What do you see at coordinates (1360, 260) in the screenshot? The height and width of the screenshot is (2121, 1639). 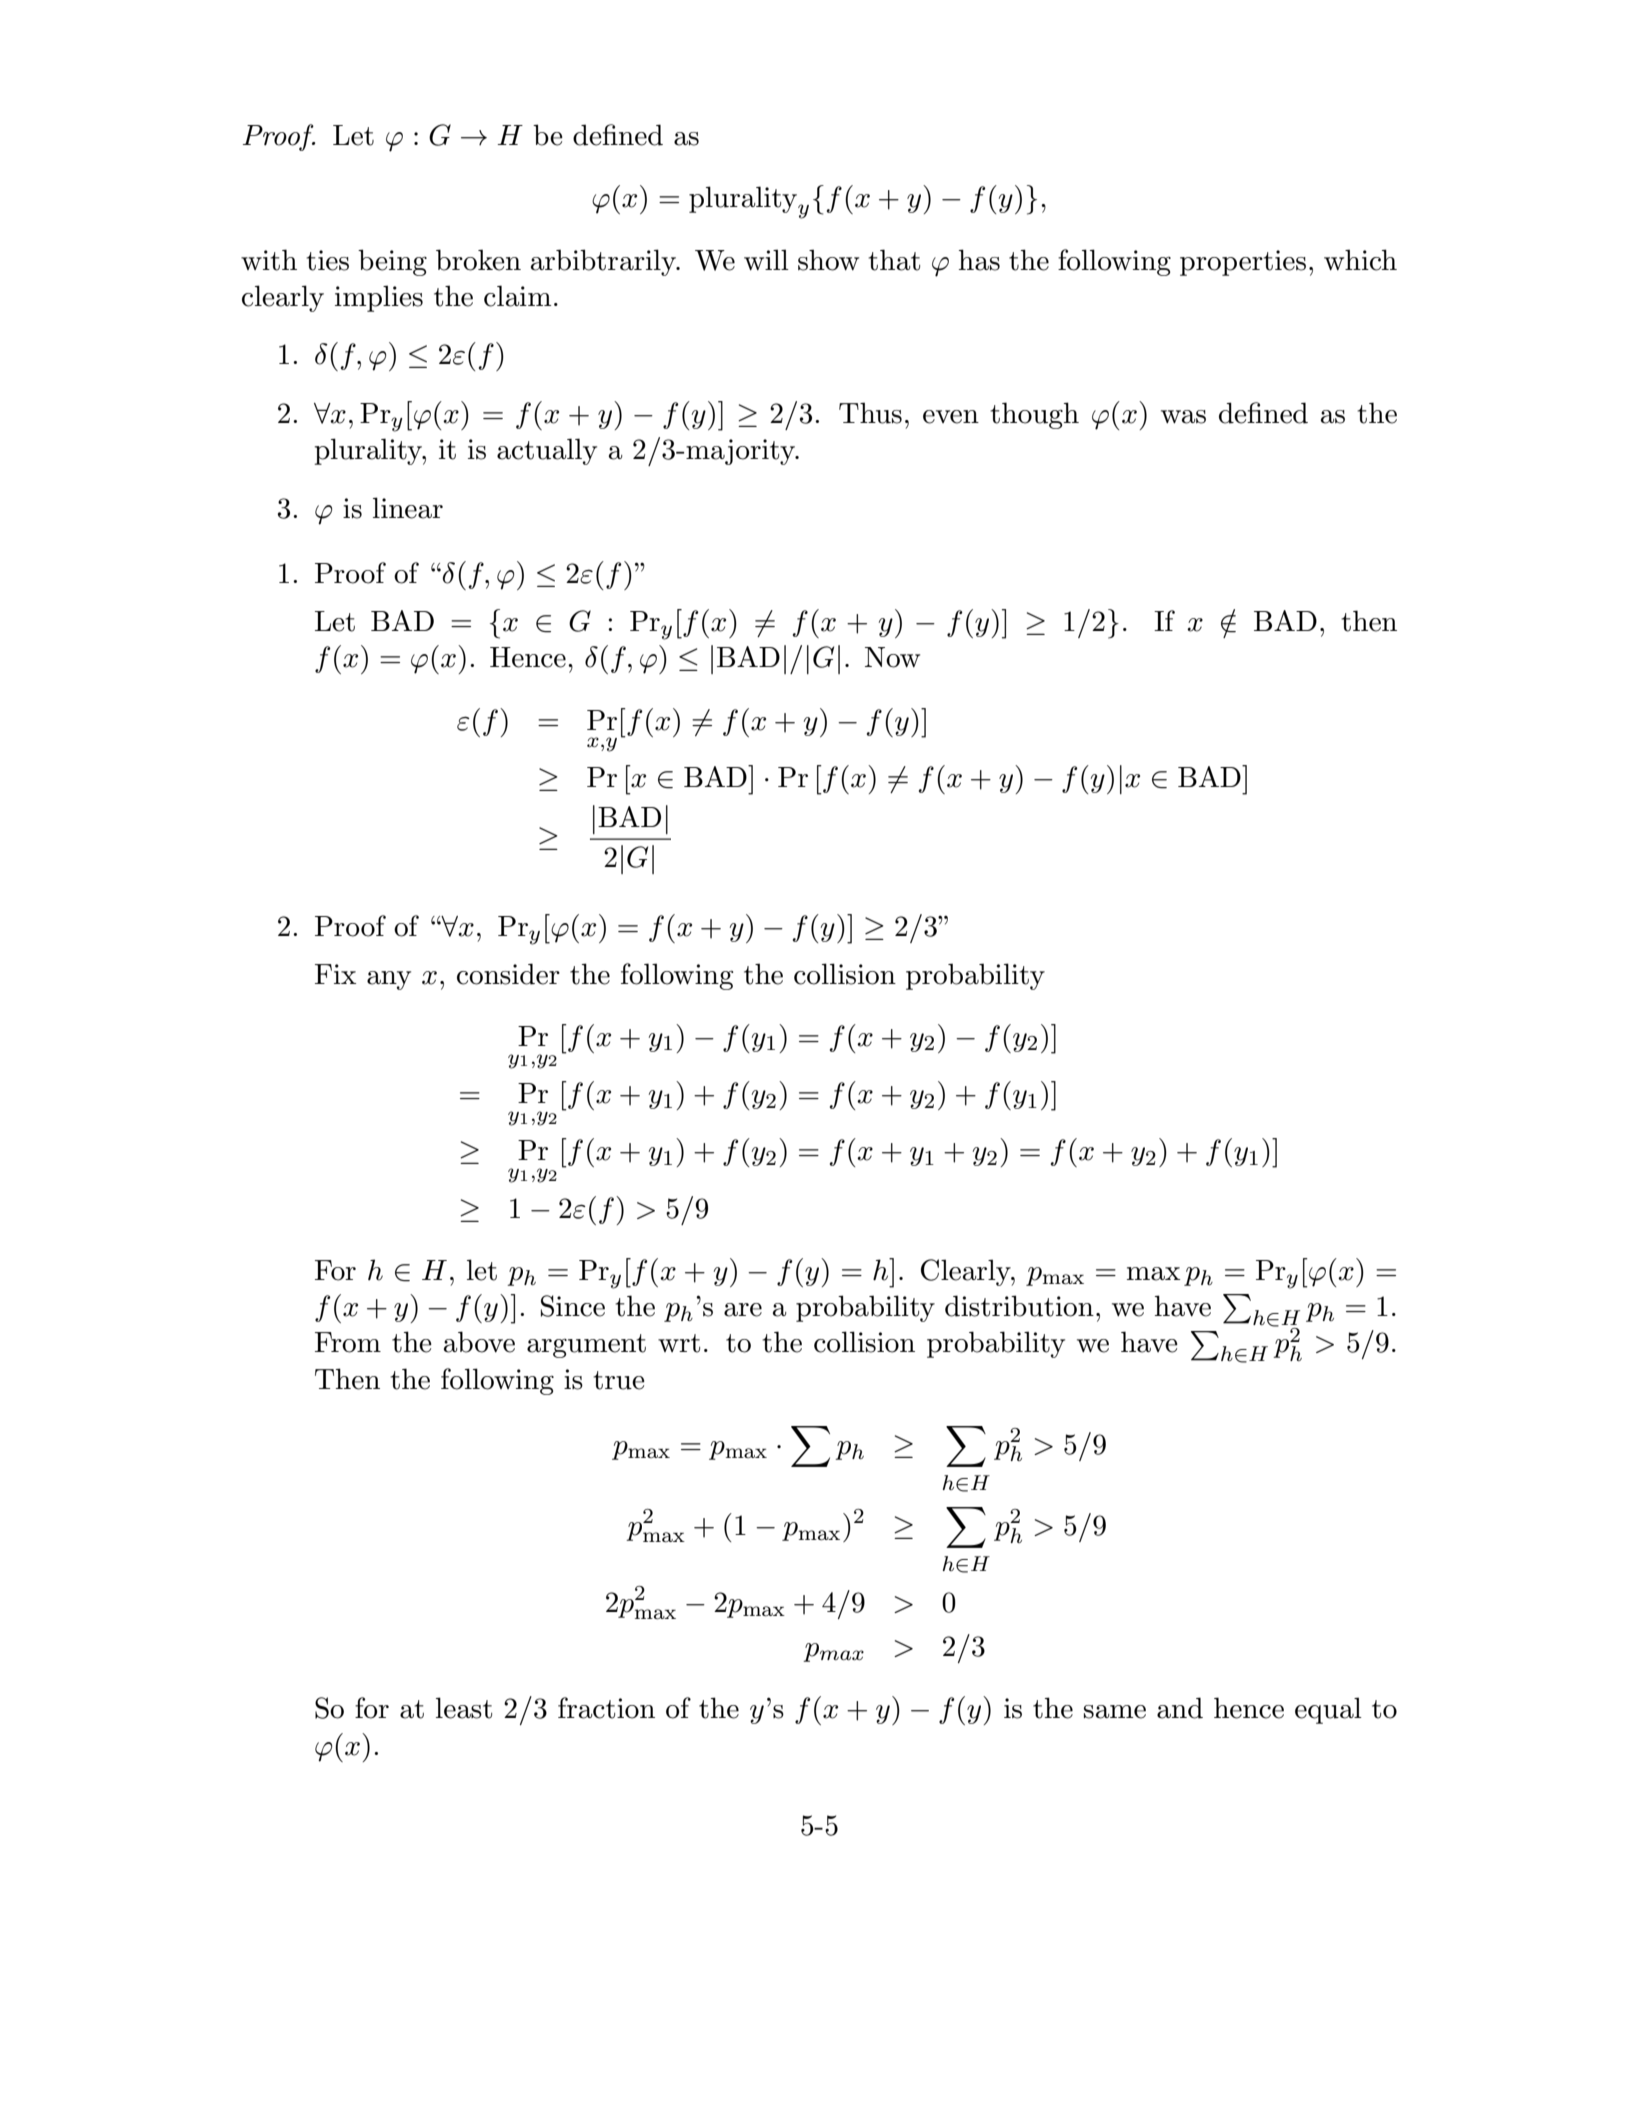 I see `which` at bounding box center [1360, 260].
